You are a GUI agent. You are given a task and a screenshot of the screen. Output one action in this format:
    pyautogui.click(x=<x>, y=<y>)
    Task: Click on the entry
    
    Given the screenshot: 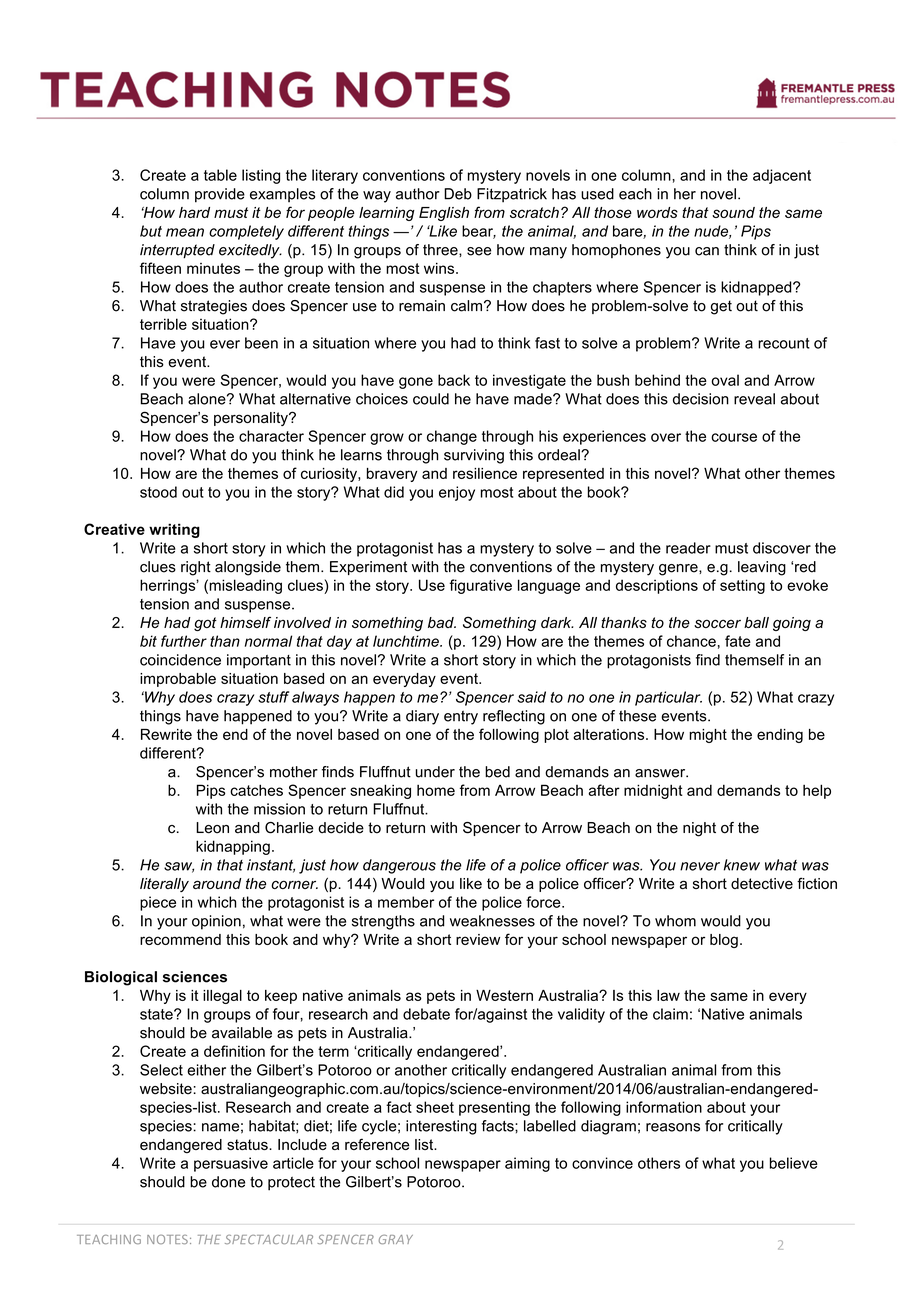 What is the action you would take?
    pyautogui.click(x=461, y=718)
